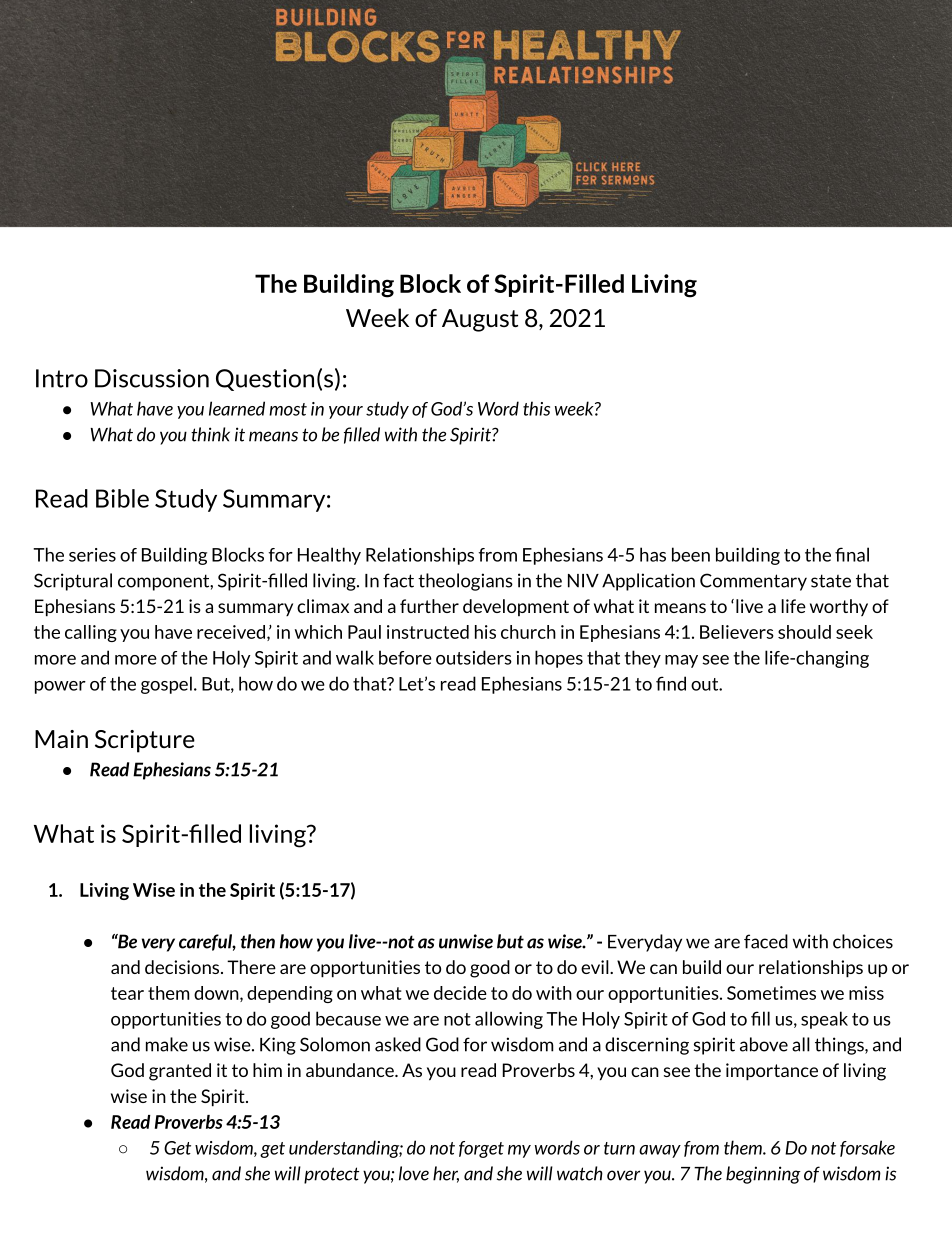  Describe the element at coordinates (180, 1072) in the page. I see `granted` at that location.
